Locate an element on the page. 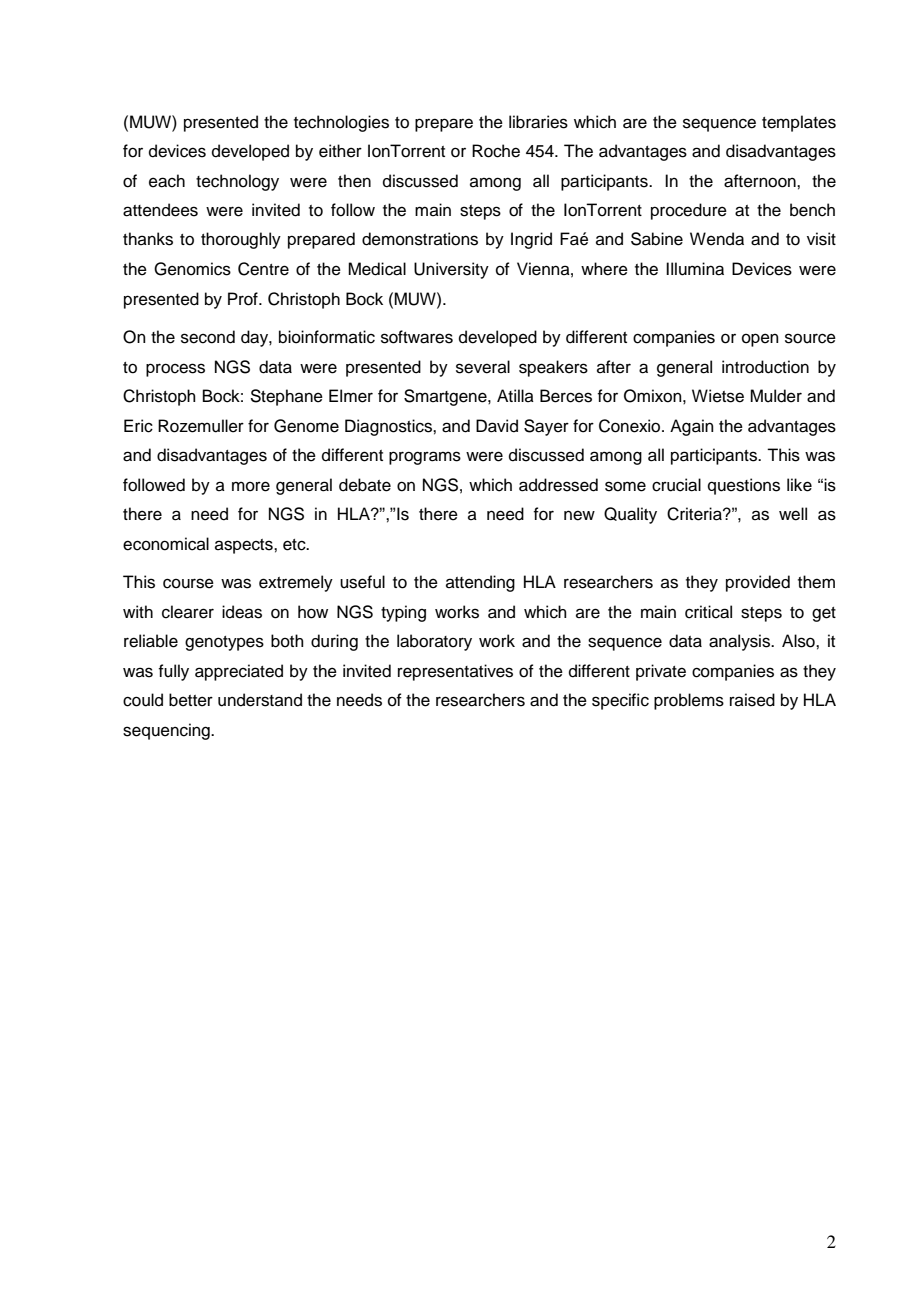  technology is located at coordinates (237, 182).
